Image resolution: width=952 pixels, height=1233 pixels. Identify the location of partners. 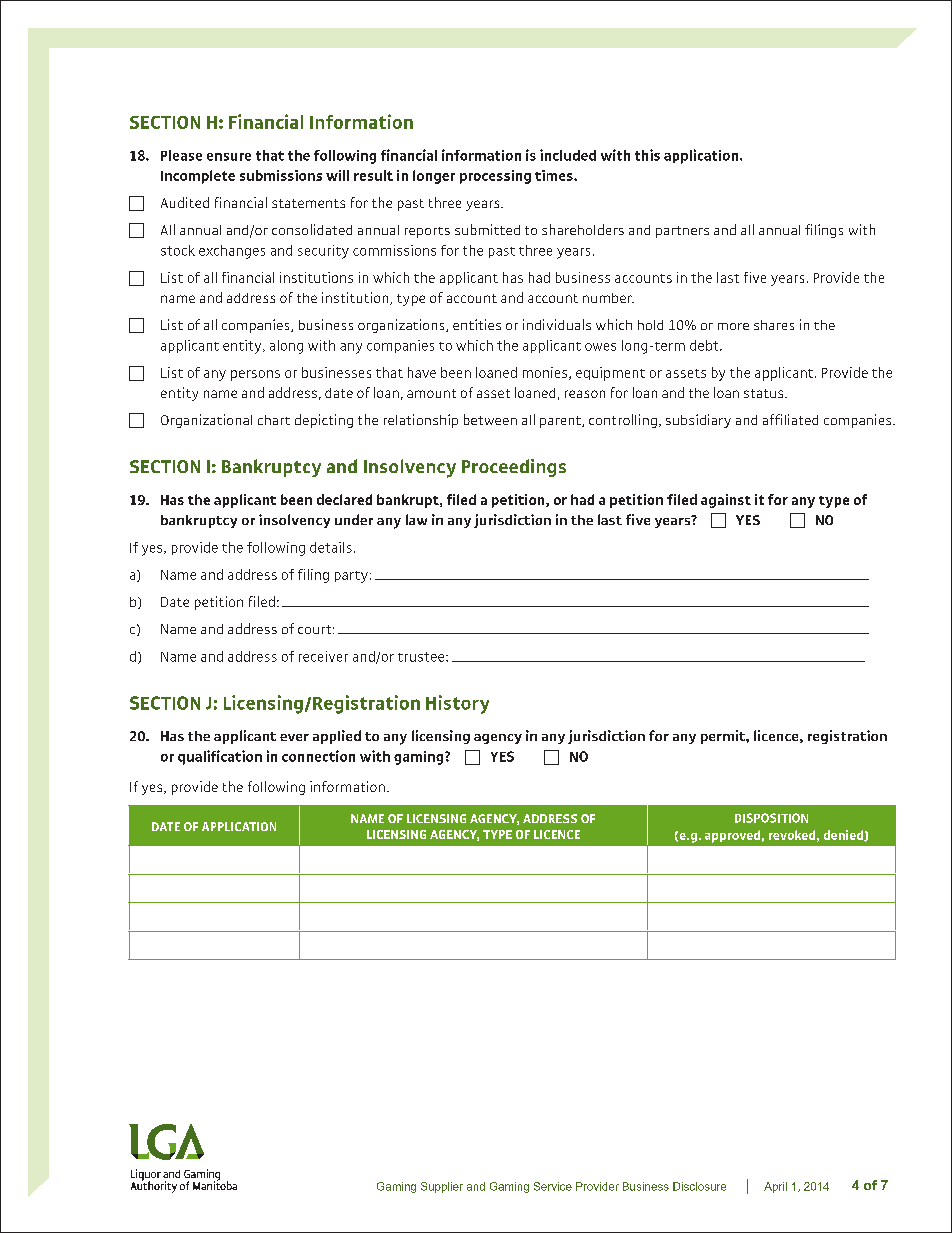
(682, 232).
